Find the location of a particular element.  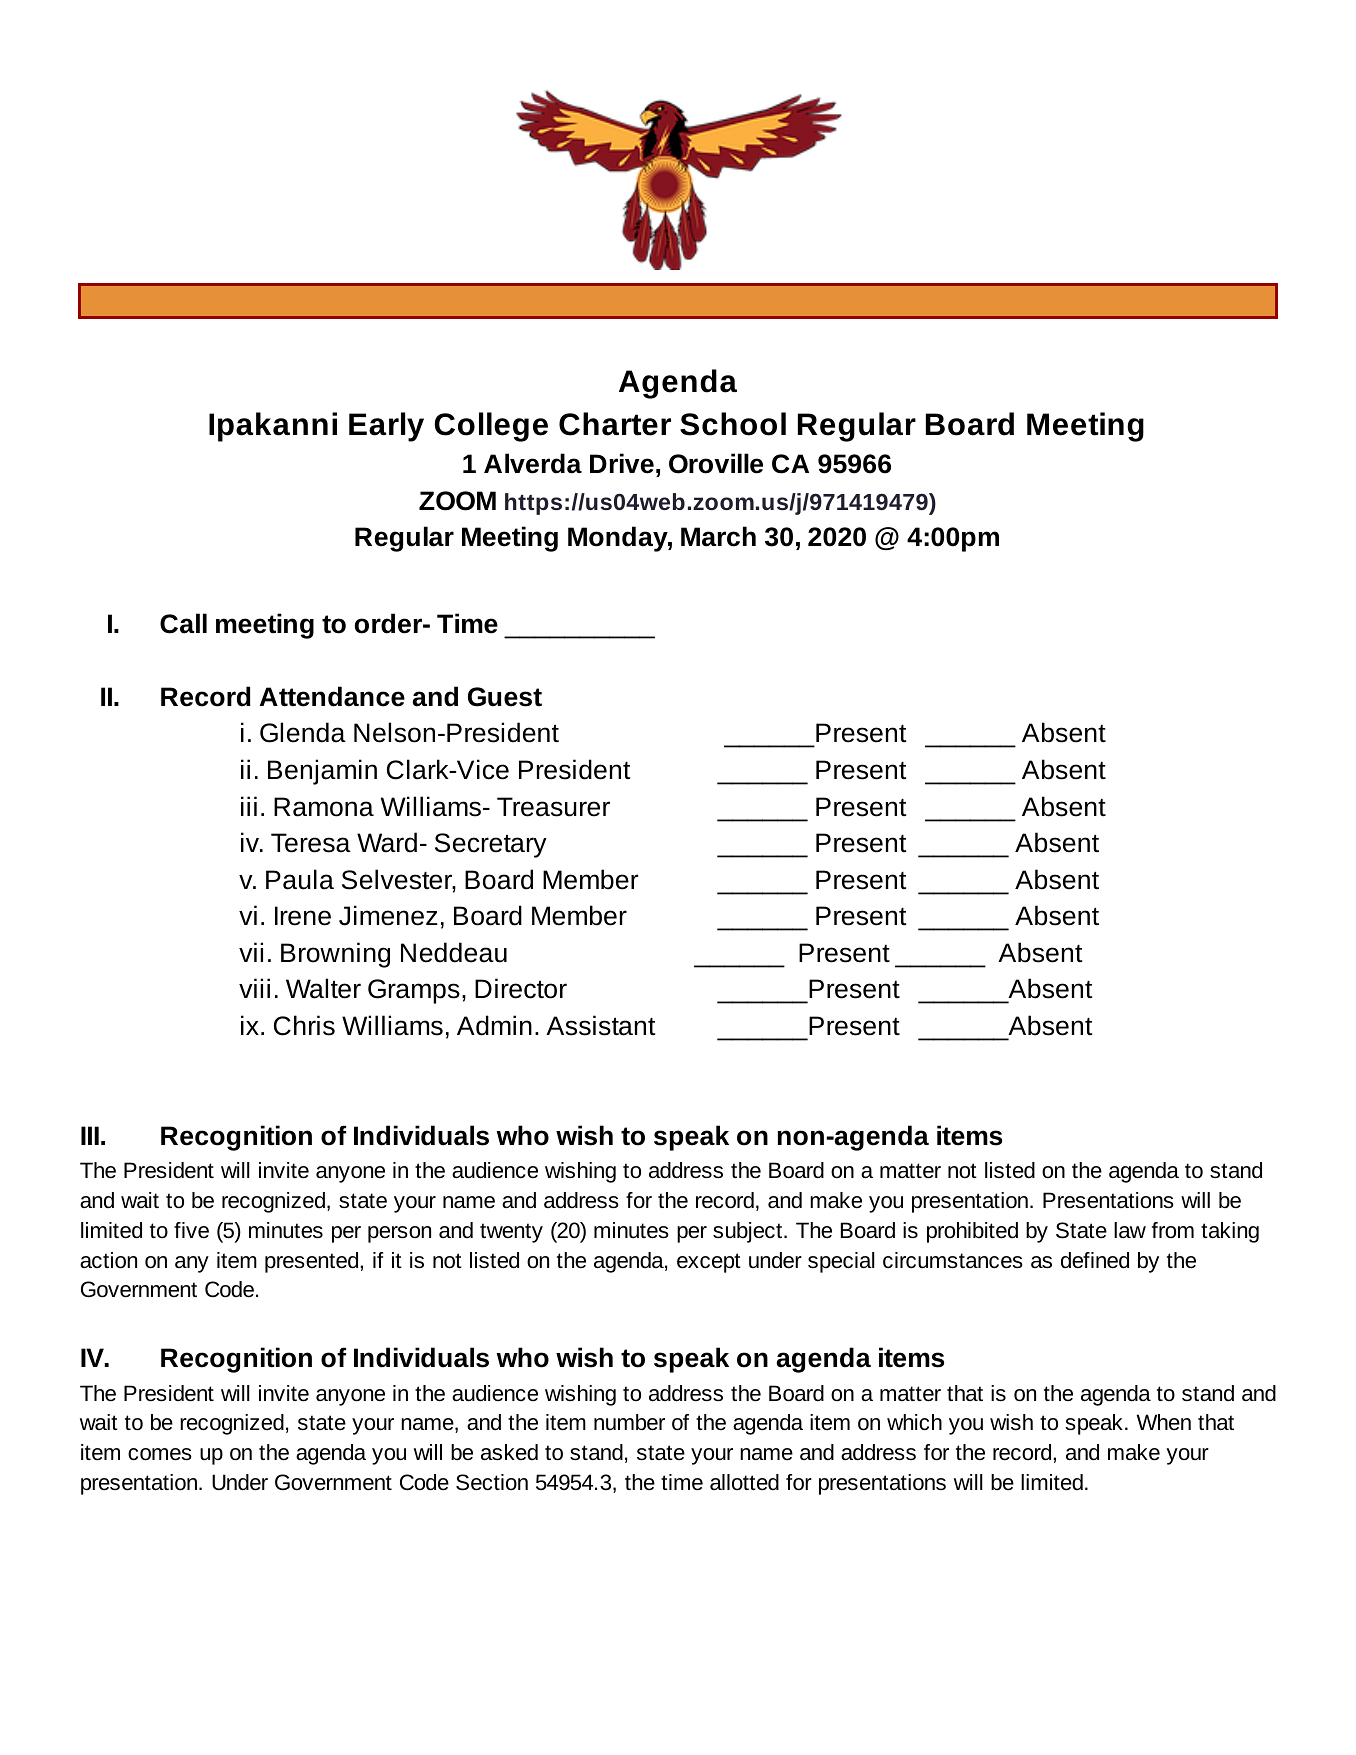

subject is located at coordinates (749, 1232).
